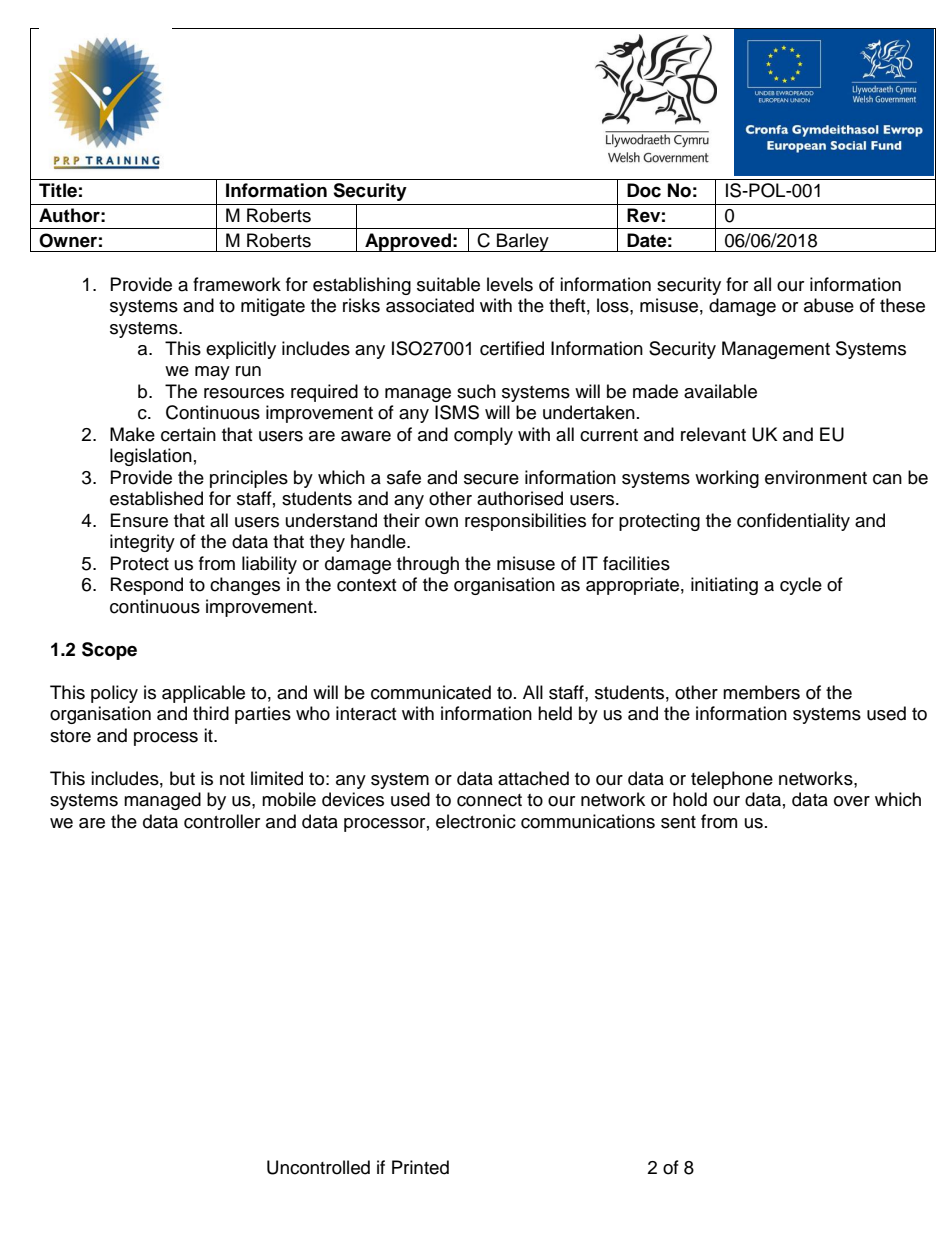 This screenshot has width=952, height=1233. What do you see at coordinates (420, 1167) in the screenshot?
I see `Printed` at bounding box center [420, 1167].
